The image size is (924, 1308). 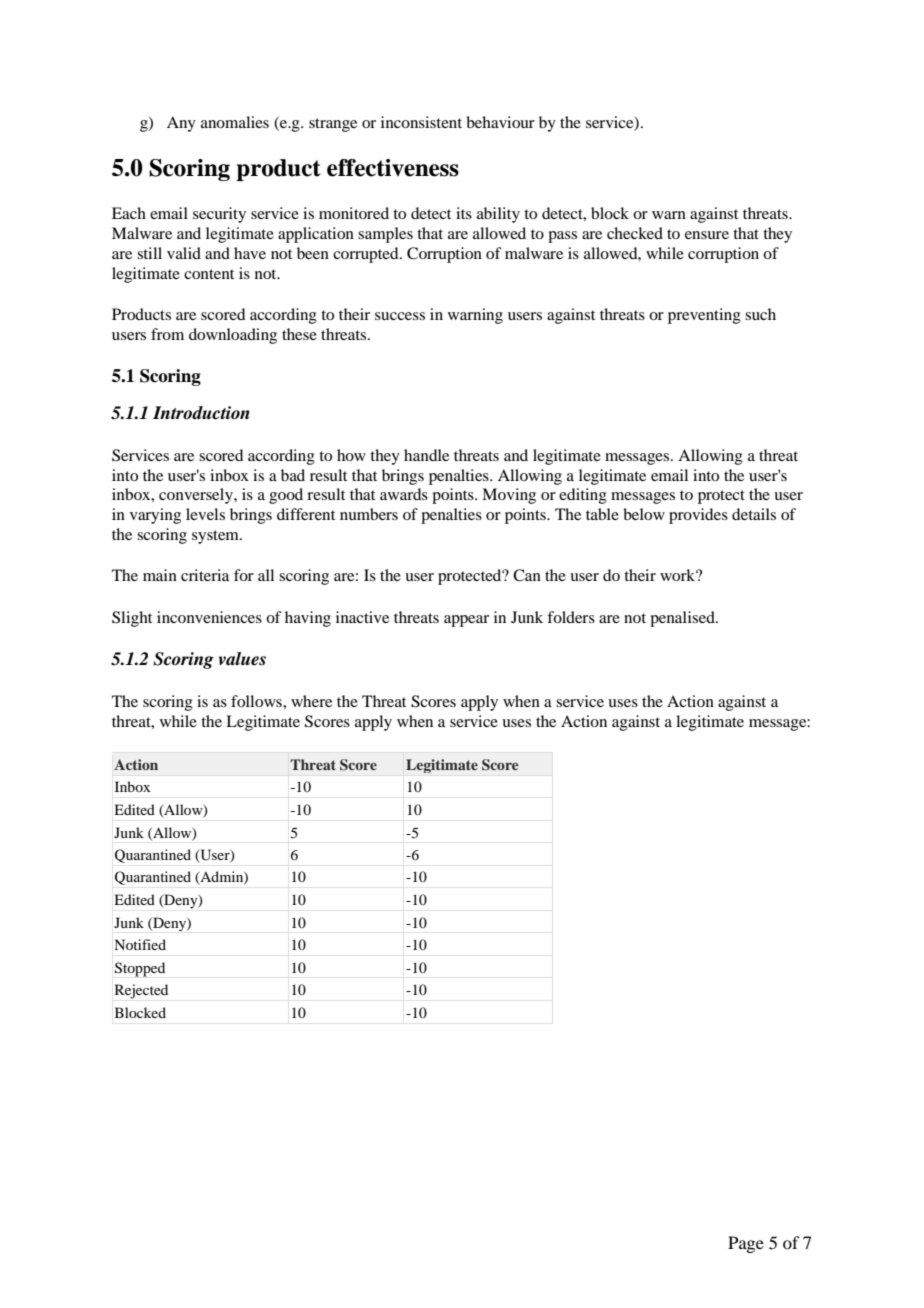 What do you see at coordinates (746, 1244) in the page?
I see `Page` at bounding box center [746, 1244].
